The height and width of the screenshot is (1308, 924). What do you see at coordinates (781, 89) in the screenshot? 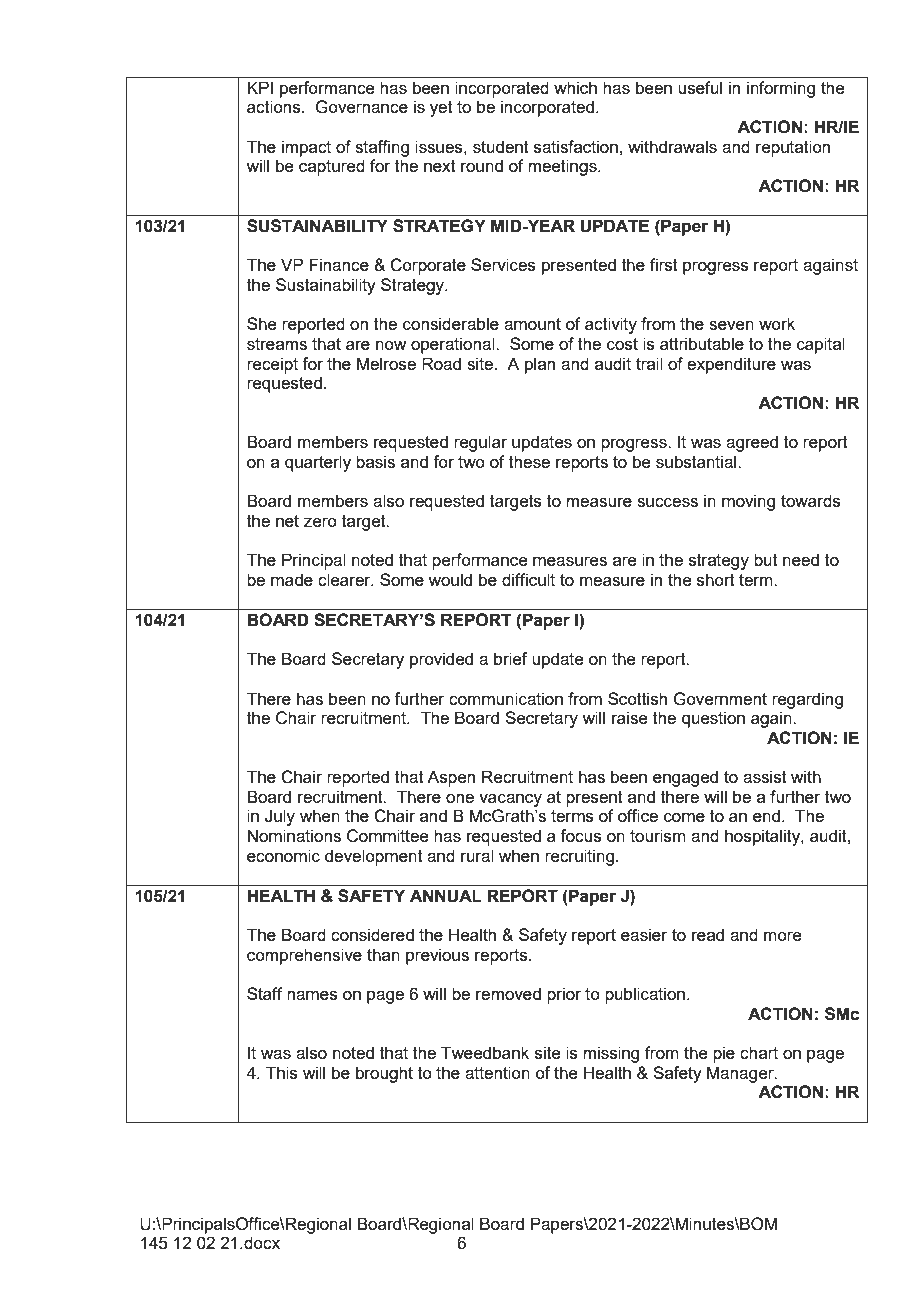
I see `informing` at bounding box center [781, 89].
